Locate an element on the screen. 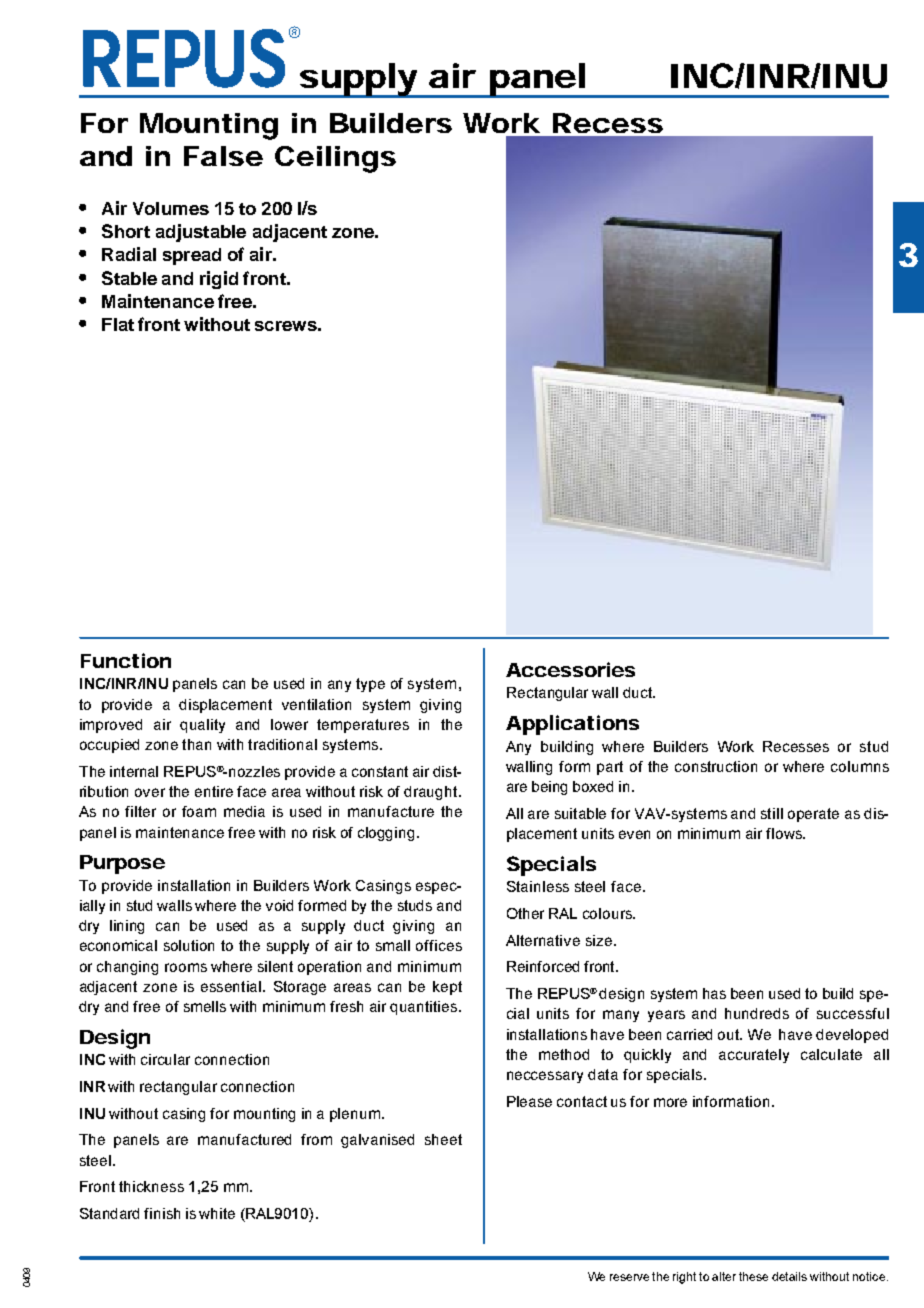 The height and width of the screenshot is (1308, 924). Applications is located at coordinates (572, 725).
